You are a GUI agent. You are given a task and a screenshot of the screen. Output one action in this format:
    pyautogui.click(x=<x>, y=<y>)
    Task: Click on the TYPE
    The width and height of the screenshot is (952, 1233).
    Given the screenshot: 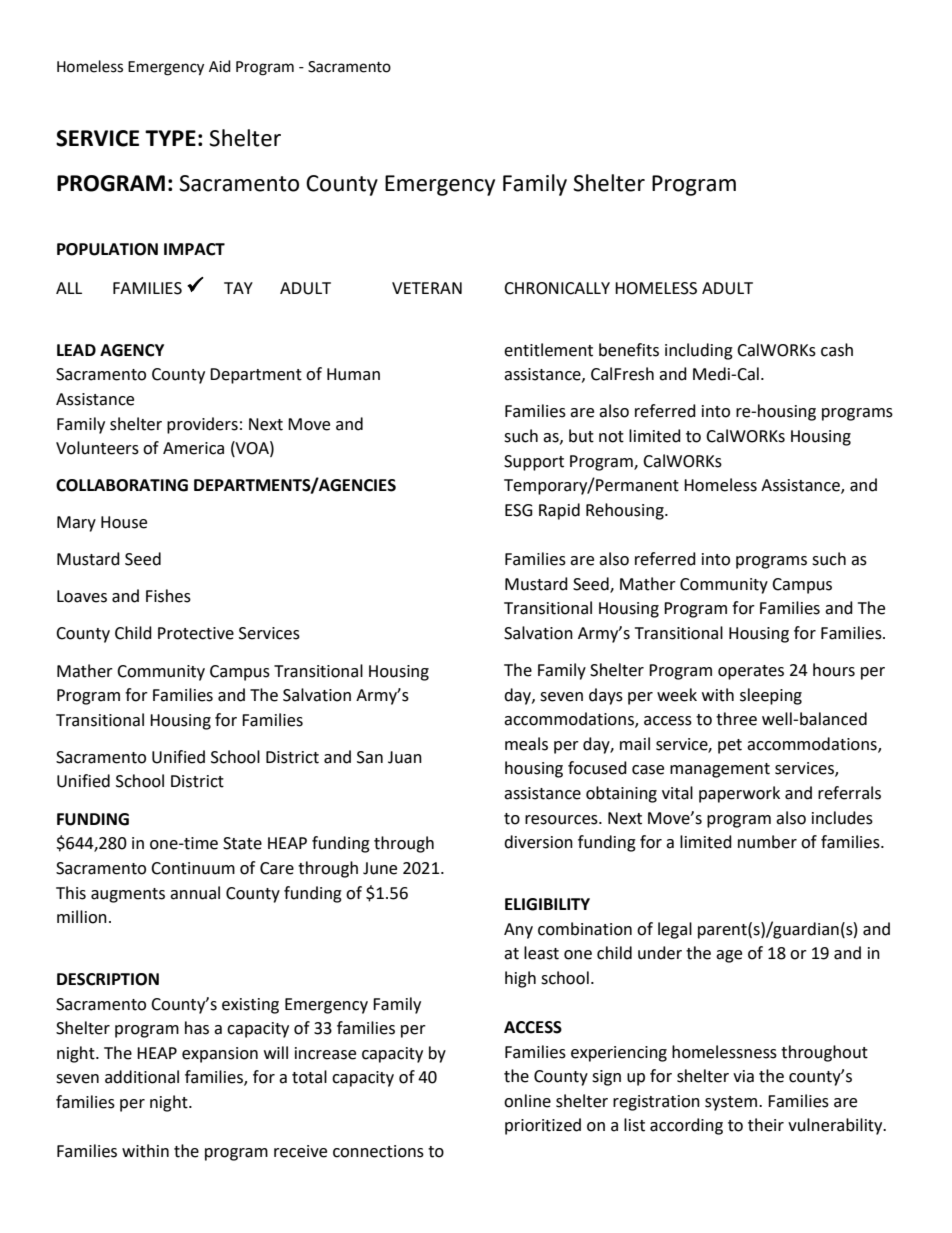 What is the action you would take?
    pyautogui.click(x=170, y=138)
